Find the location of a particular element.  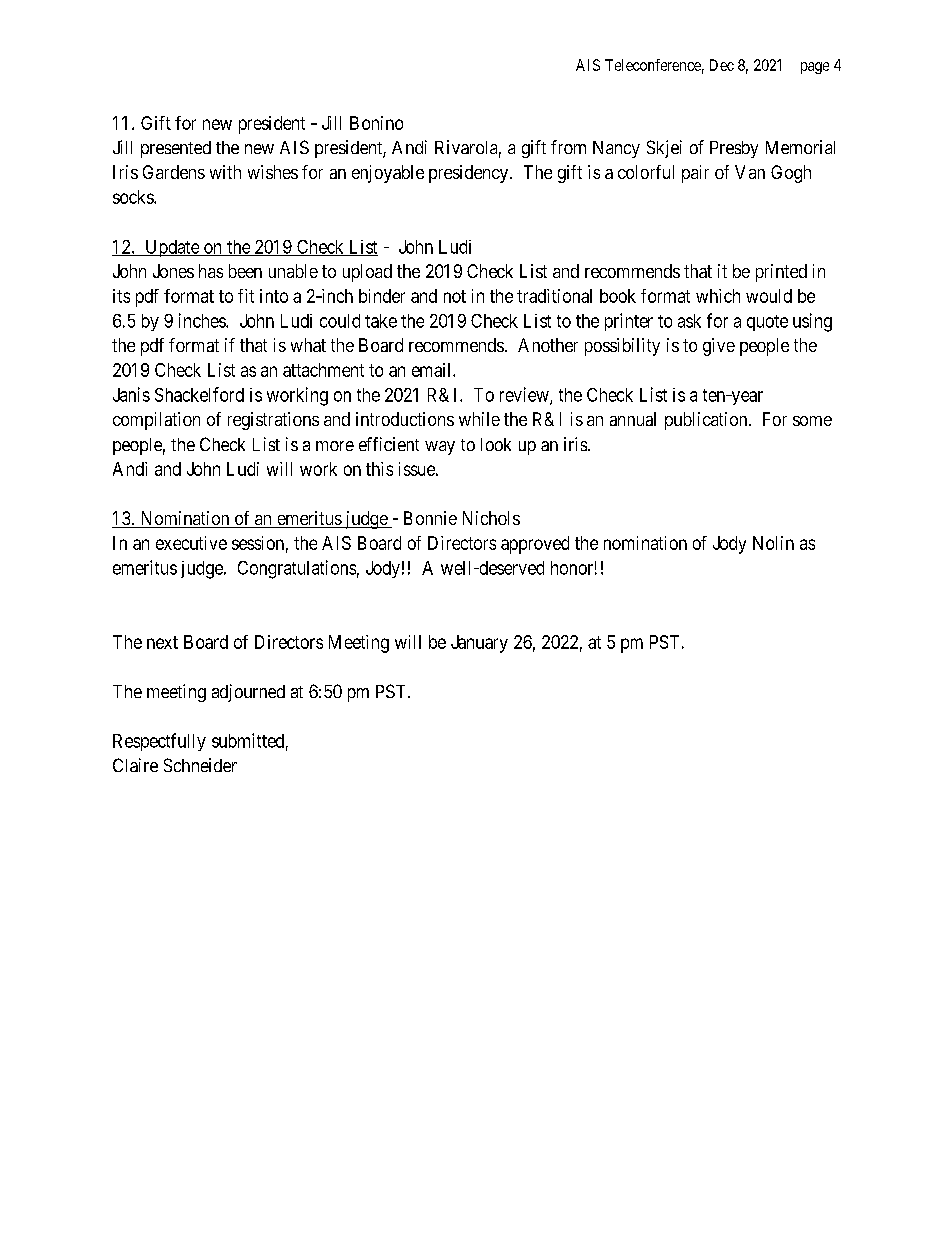

from is located at coordinates (568, 147).
